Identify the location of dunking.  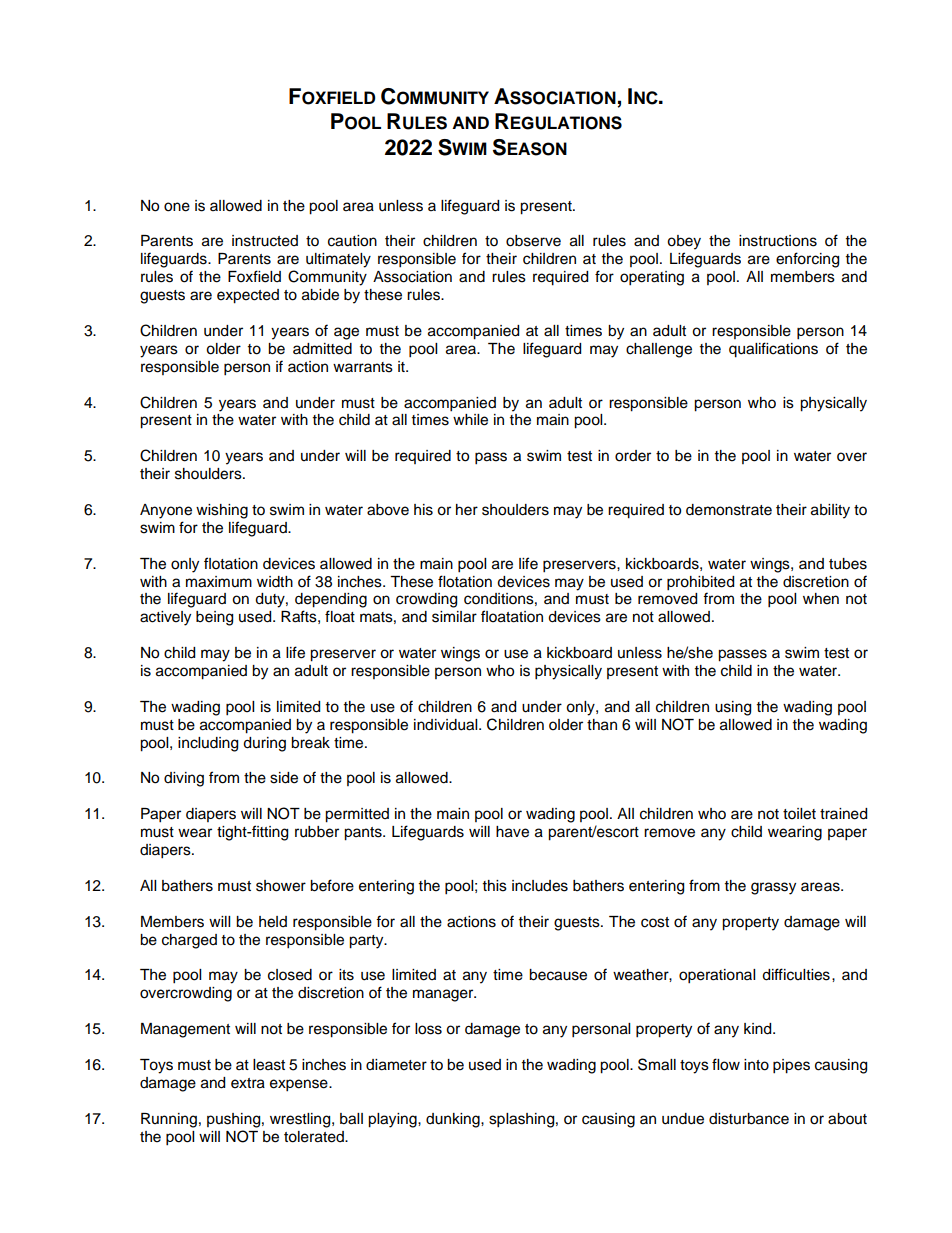
(454, 1120).
